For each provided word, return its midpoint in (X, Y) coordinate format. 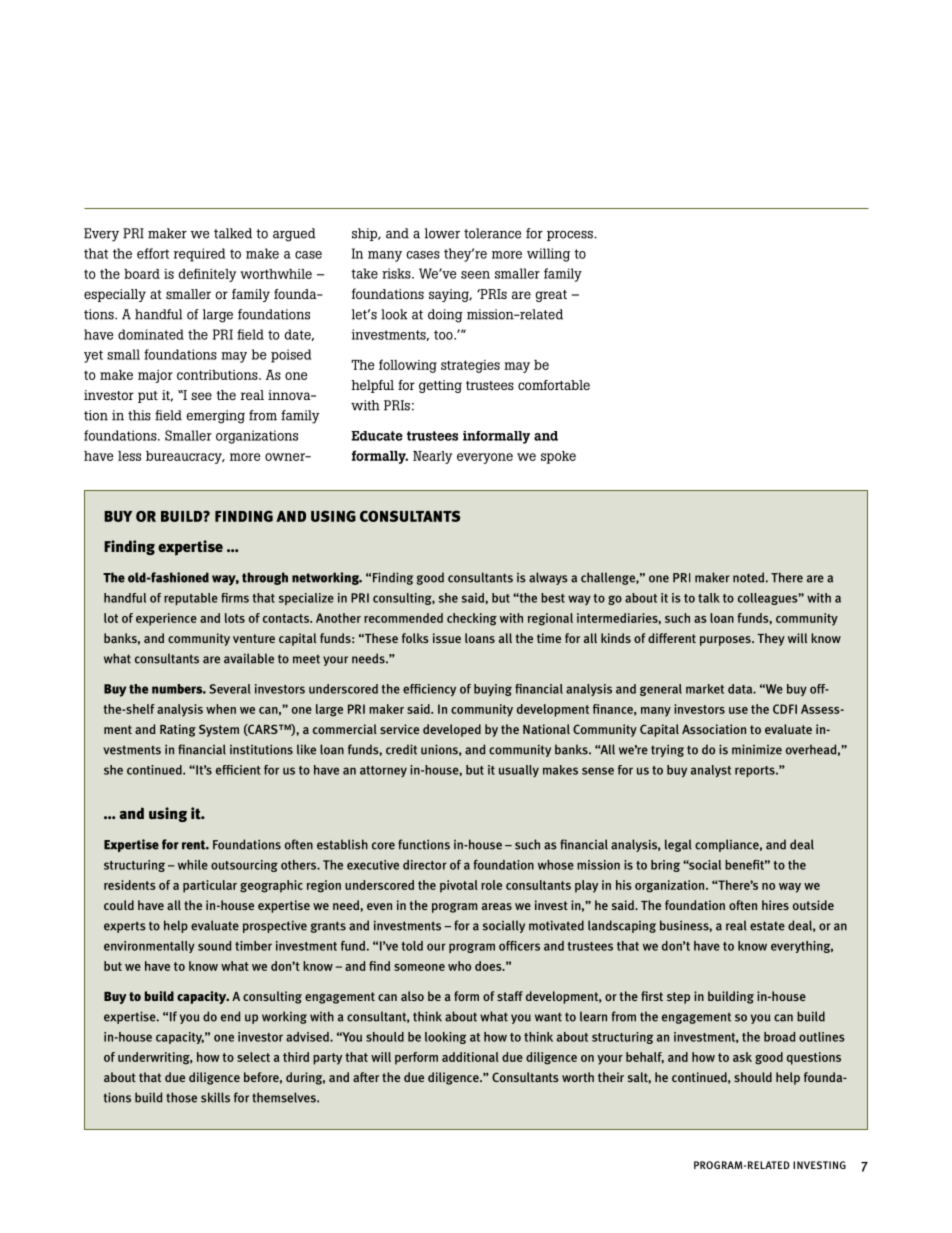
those (181, 1097)
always (548, 578)
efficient (238, 770)
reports (756, 771)
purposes (726, 641)
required (199, 255)
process (571, 236)
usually (519, 771)
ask (742, 1057)
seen (475, 275)
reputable (191, 599)
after (366, 1077)
